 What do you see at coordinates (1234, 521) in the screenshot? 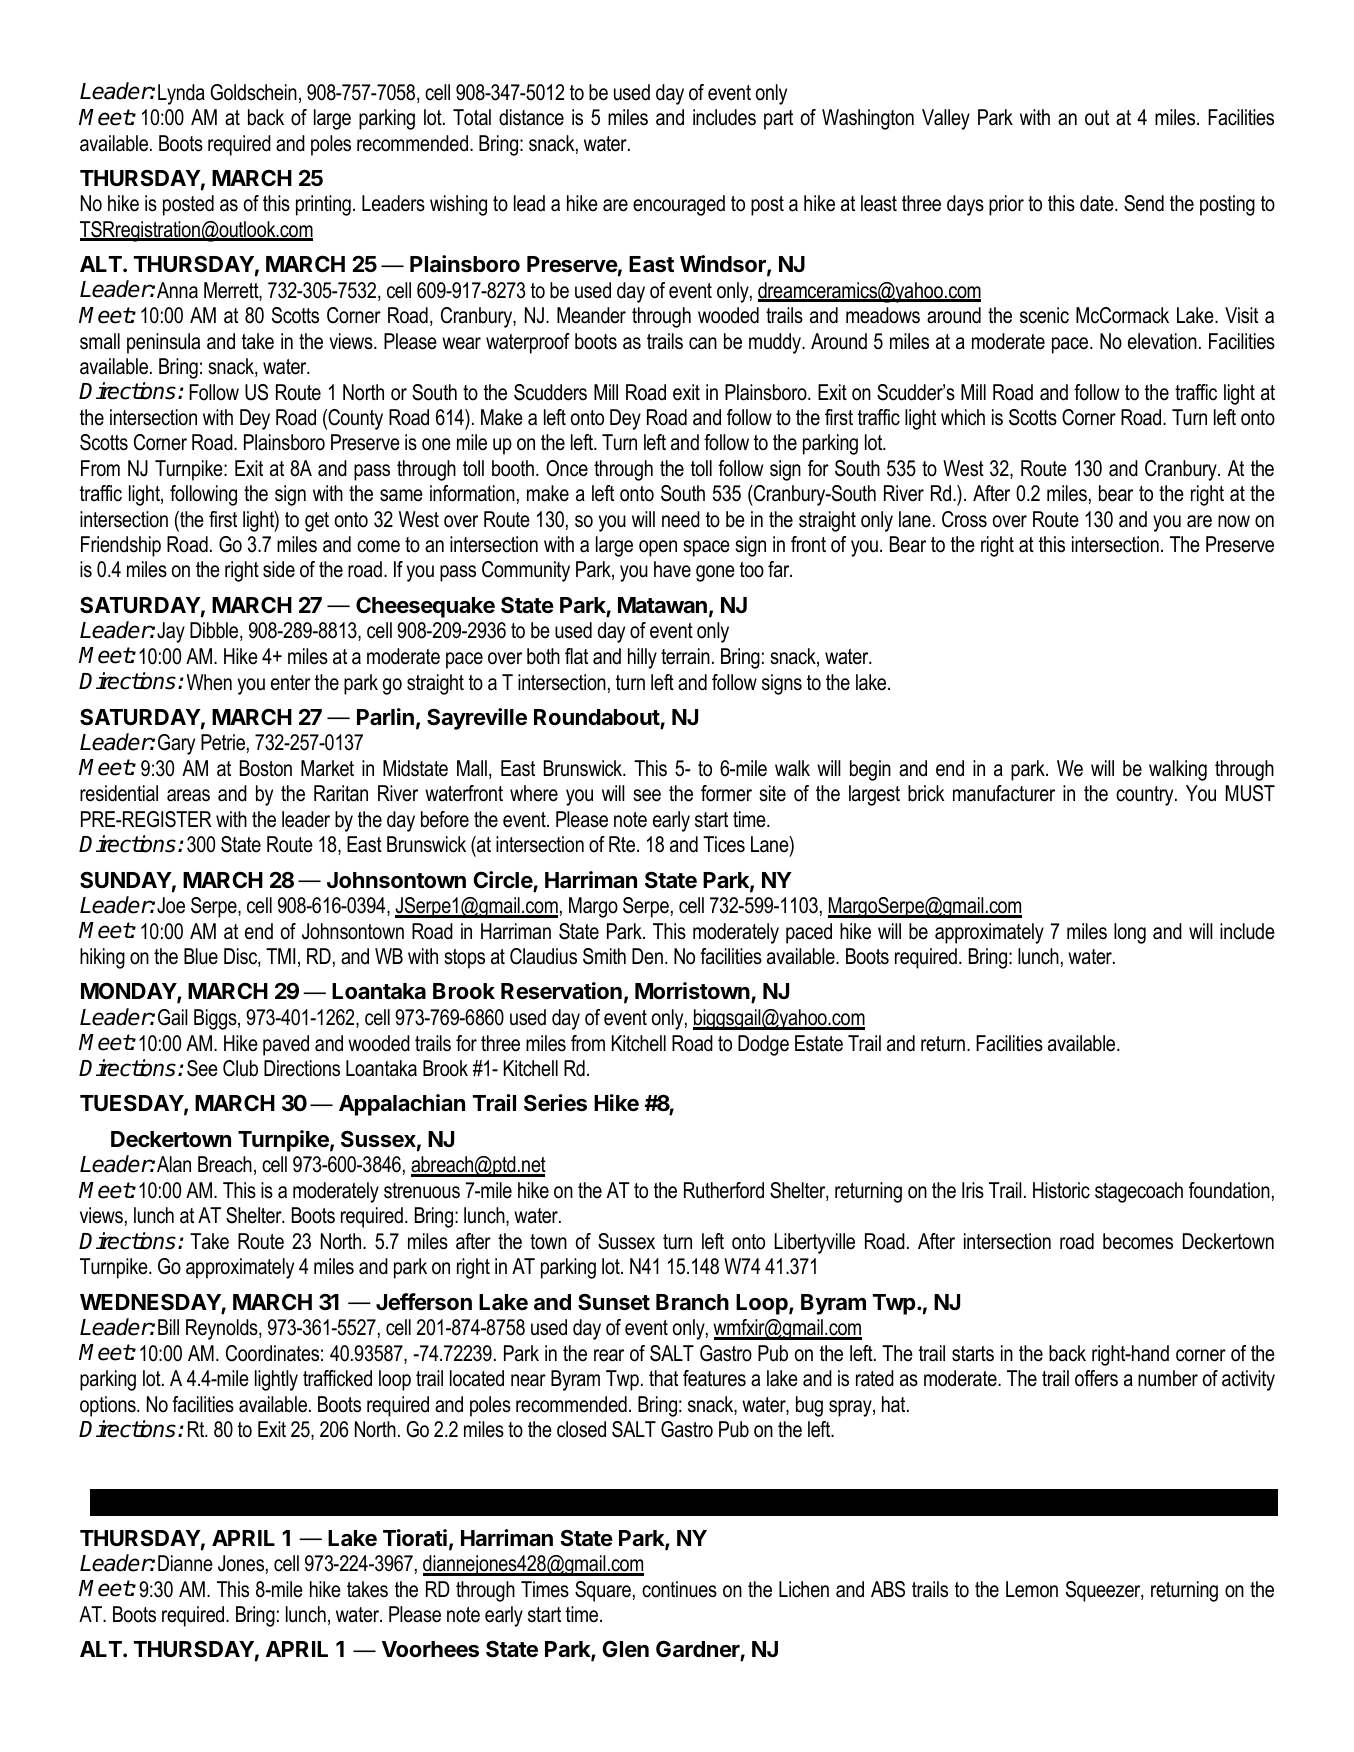
I see `now` at bounding box center [1234, 521].
